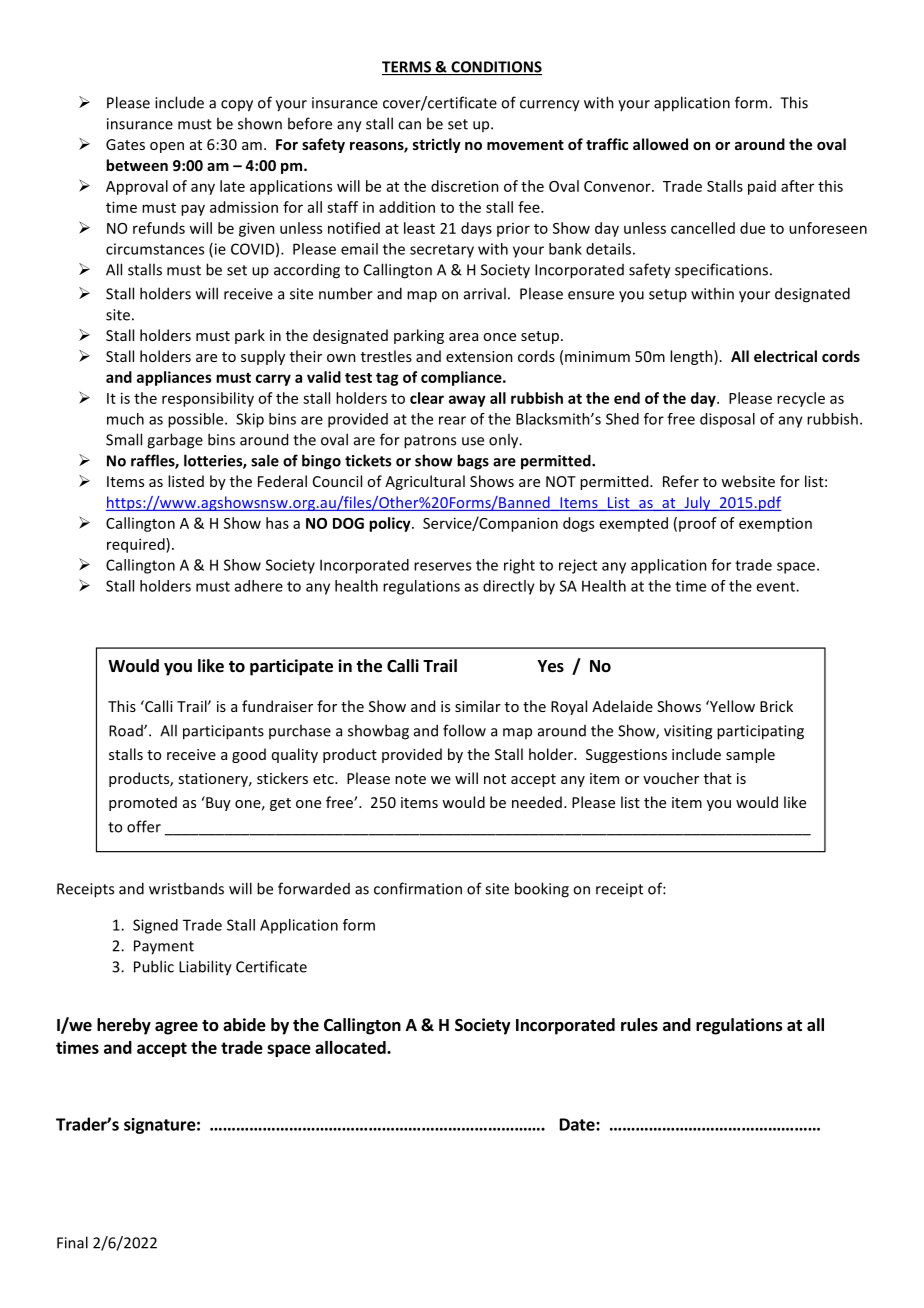  I want to click on appliances, so click(174, 378).
